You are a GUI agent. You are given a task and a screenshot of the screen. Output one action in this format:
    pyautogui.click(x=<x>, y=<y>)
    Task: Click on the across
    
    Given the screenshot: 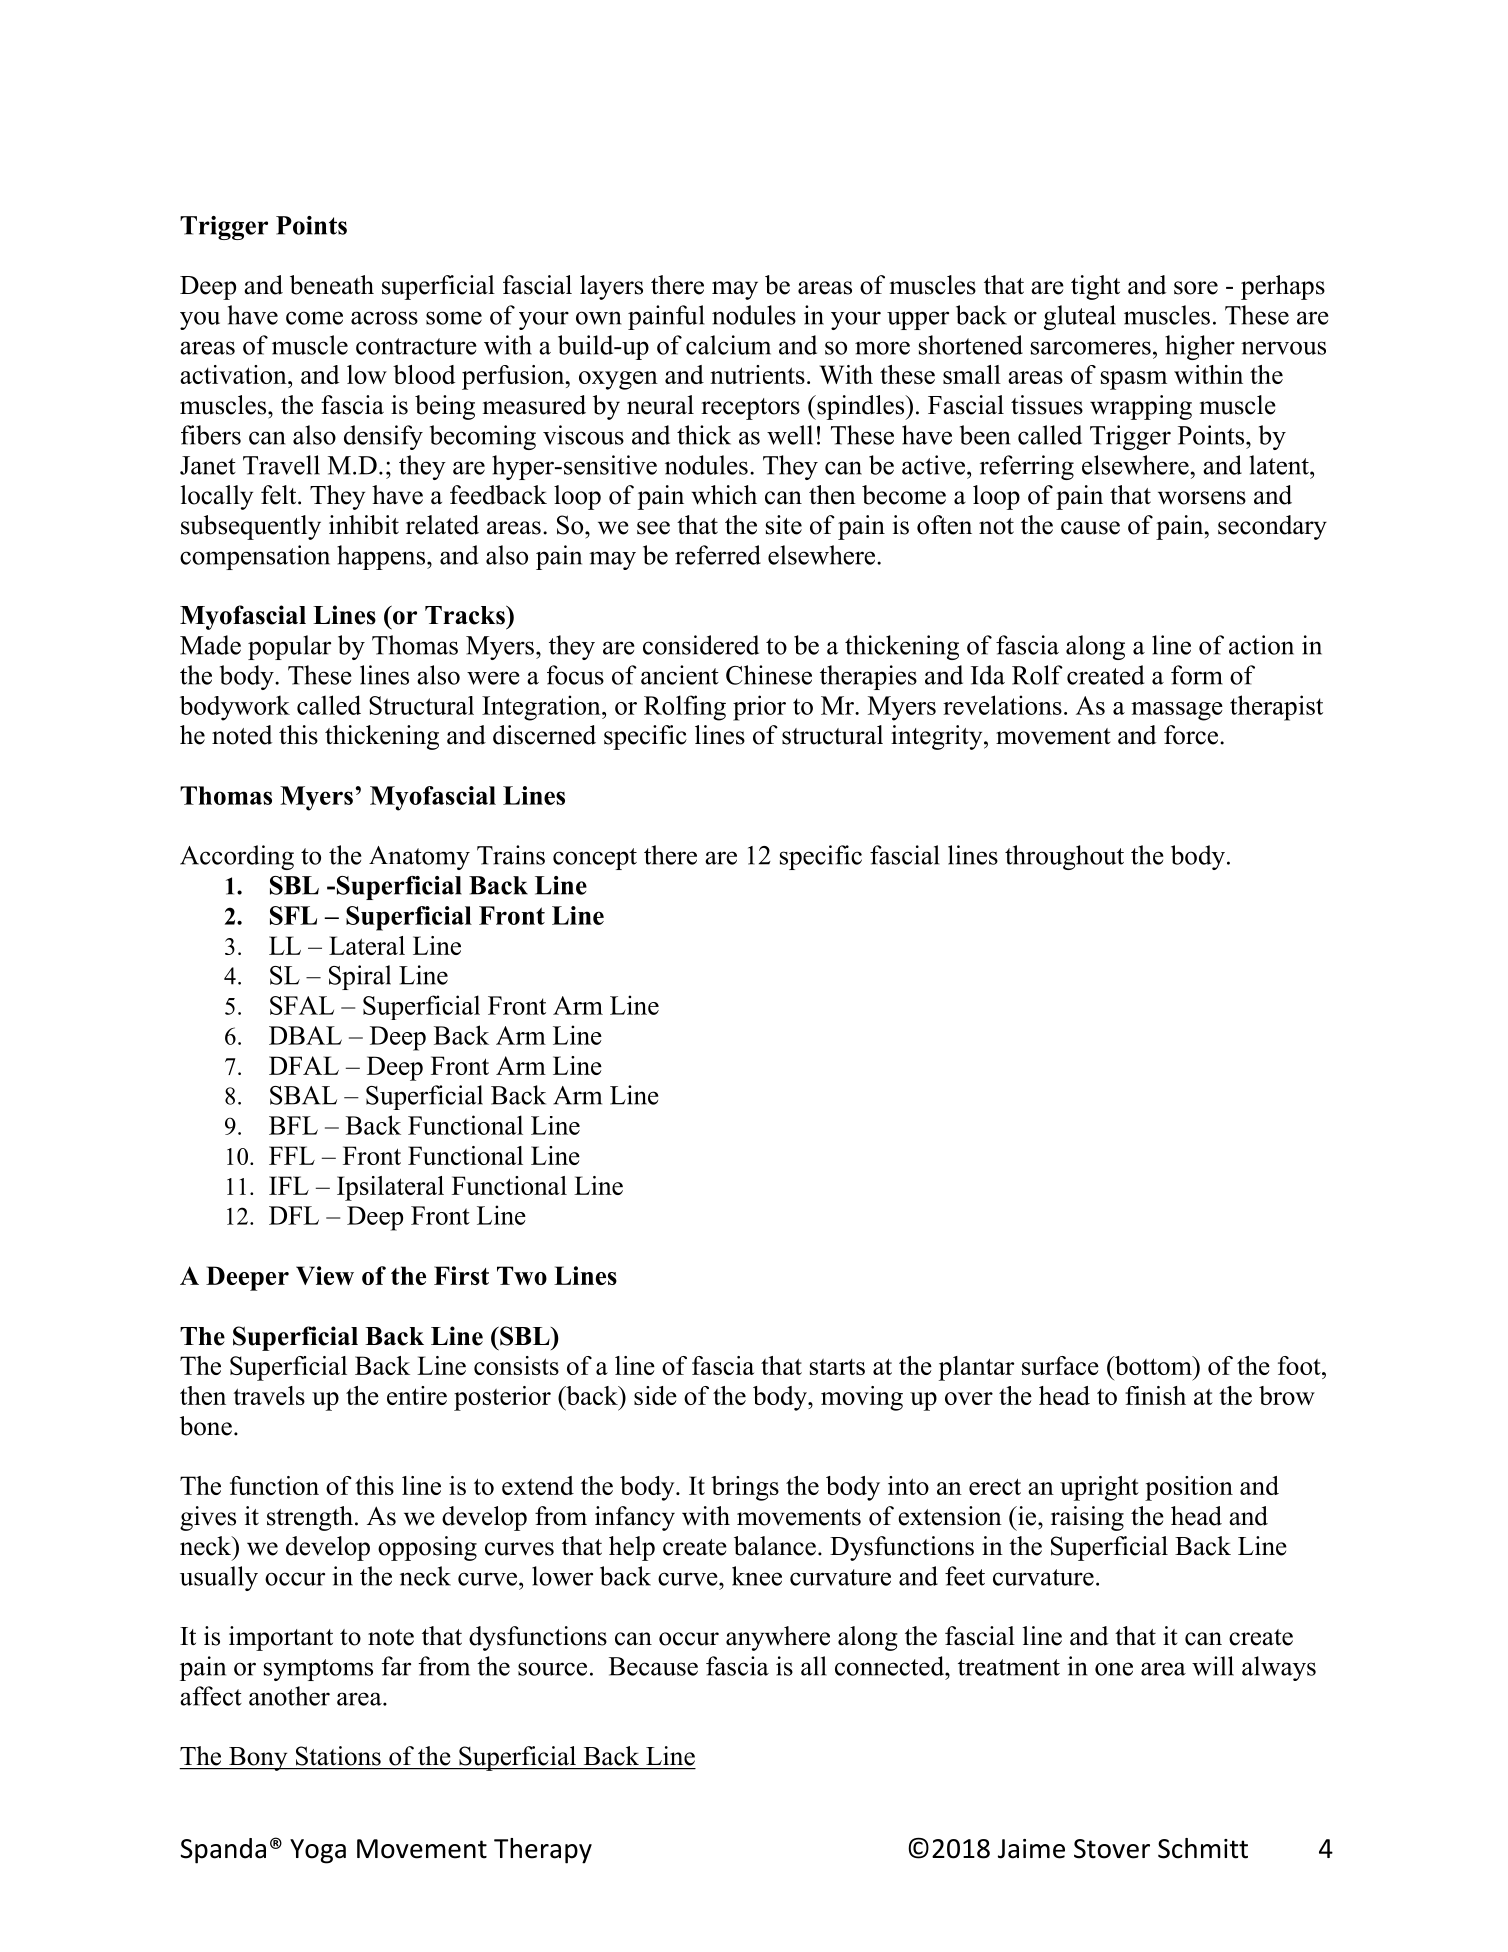 What is the action you would take?
    pyautogui.click(x=384, y=318)
